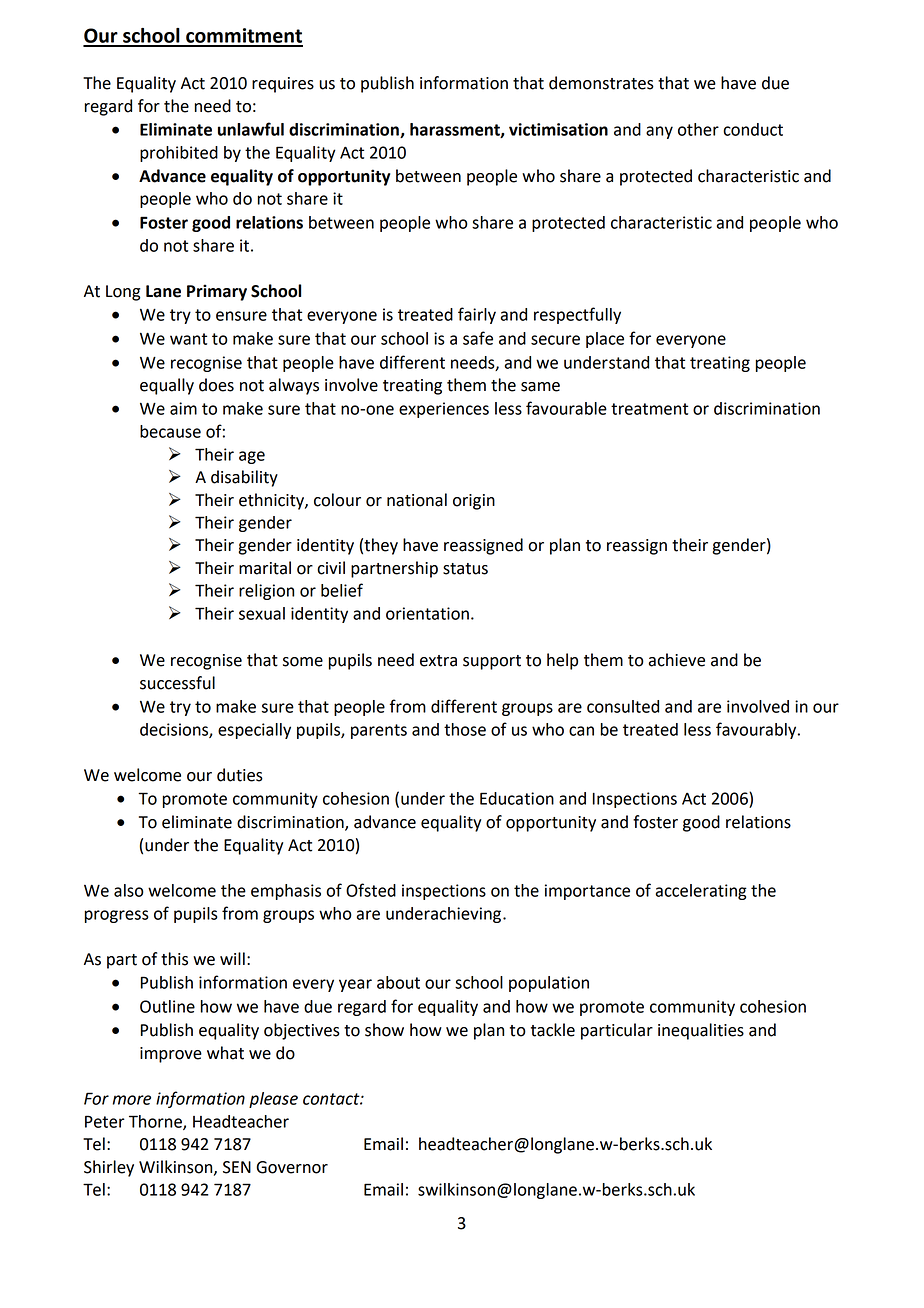 This page has width=924, height=1308. I want to click on orientation, so click(427, 613).
